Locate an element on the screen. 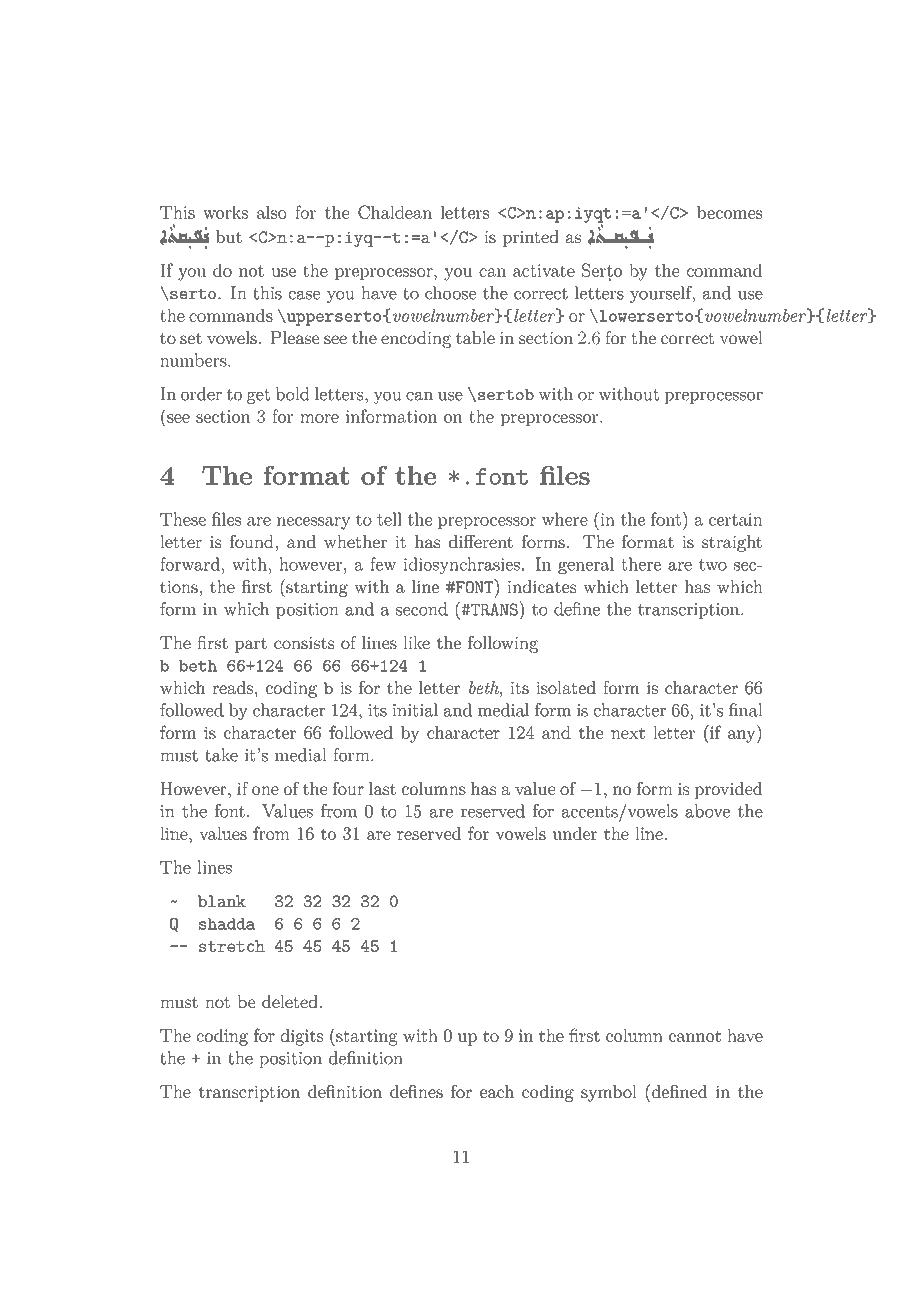  becomes is located at coordinates (729, 212).
